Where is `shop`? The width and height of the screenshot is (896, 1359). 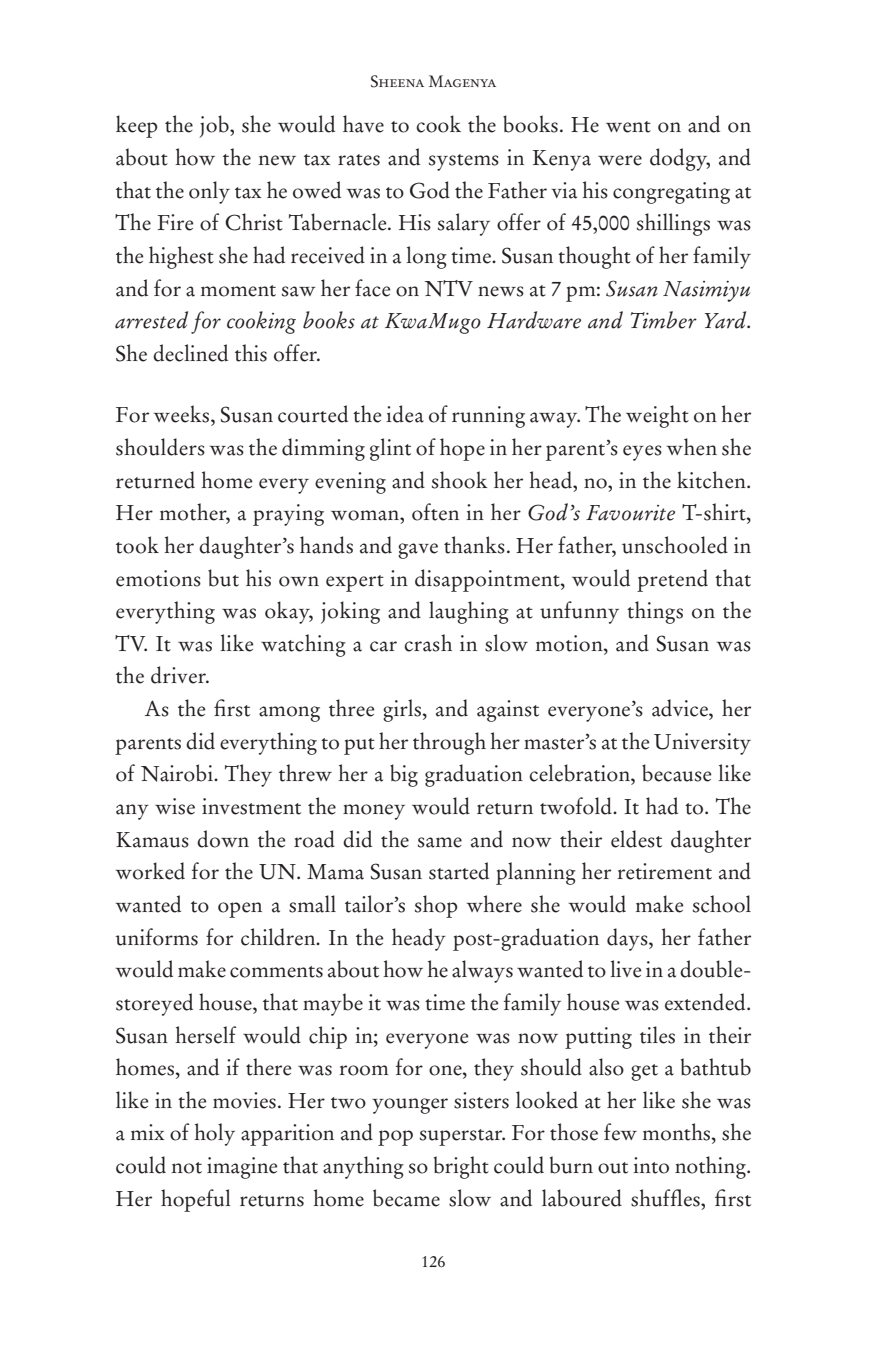
shop is located at coordinates (436, 906).
